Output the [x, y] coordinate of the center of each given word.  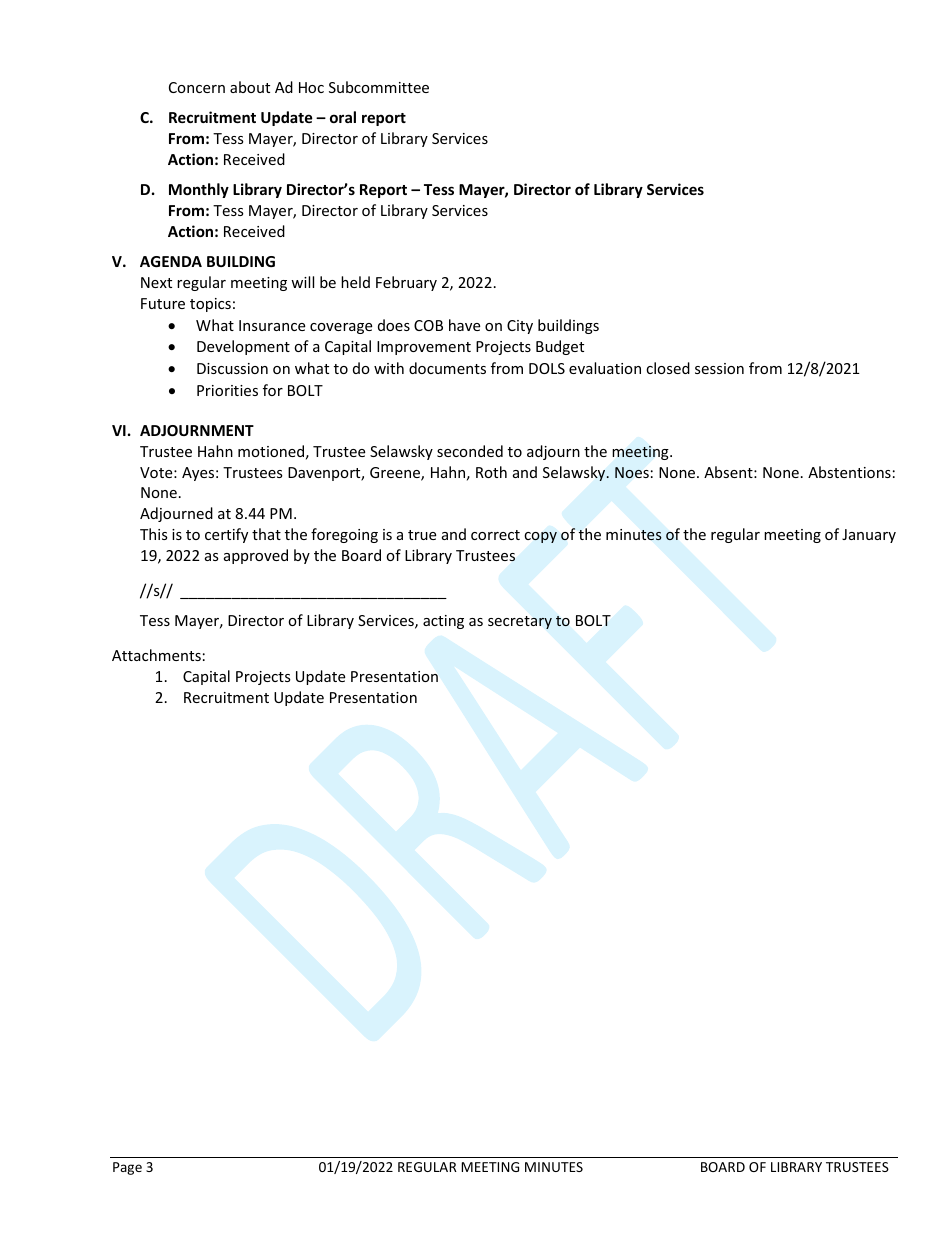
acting [443, 622]
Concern [197, 87]
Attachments [156, 655]
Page [127, 1168]
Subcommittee [379, 87]
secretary [520, 622]
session [719, 368]
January [869, 536]
